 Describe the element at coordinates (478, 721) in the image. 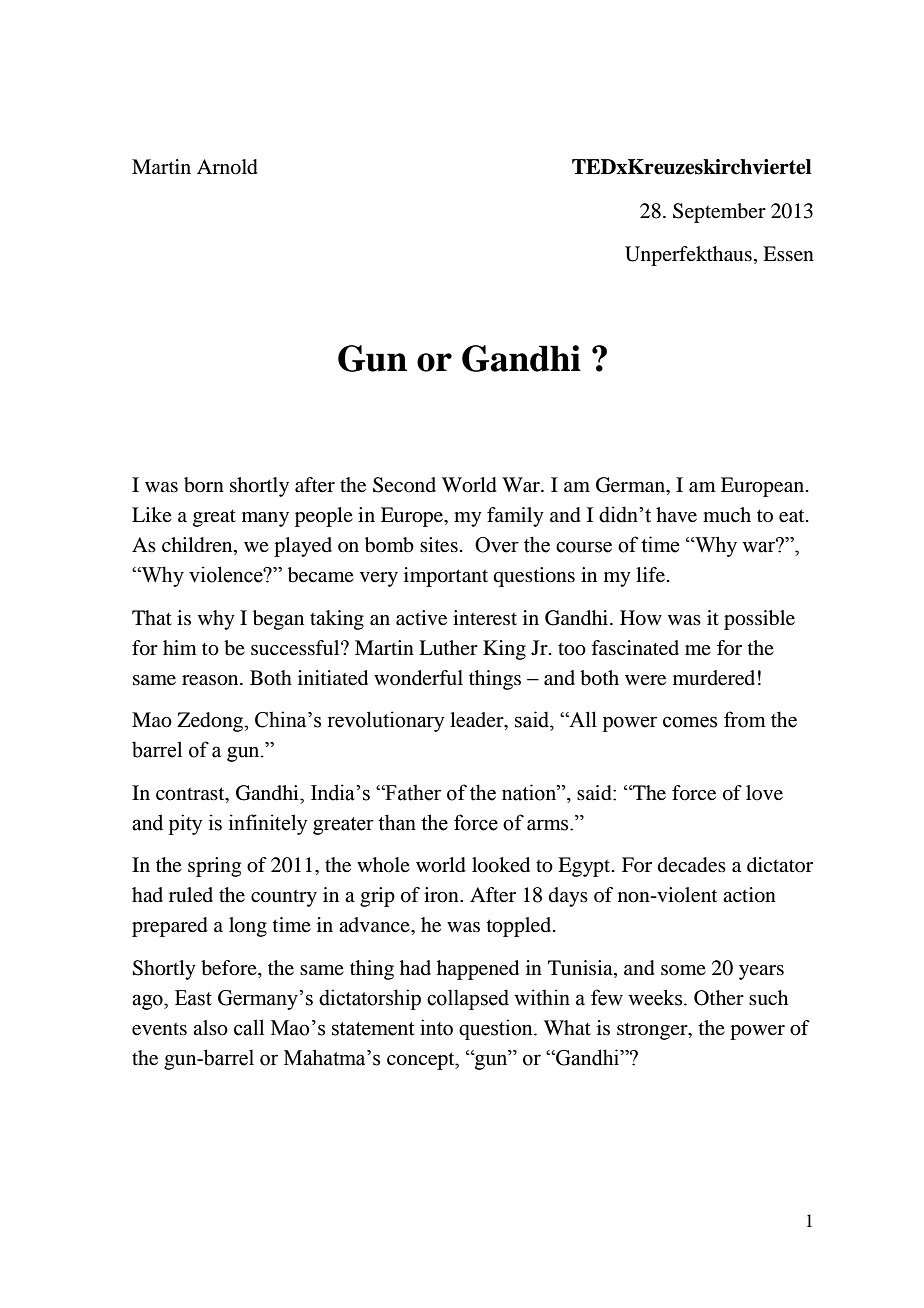

I see `leader` at that location.
